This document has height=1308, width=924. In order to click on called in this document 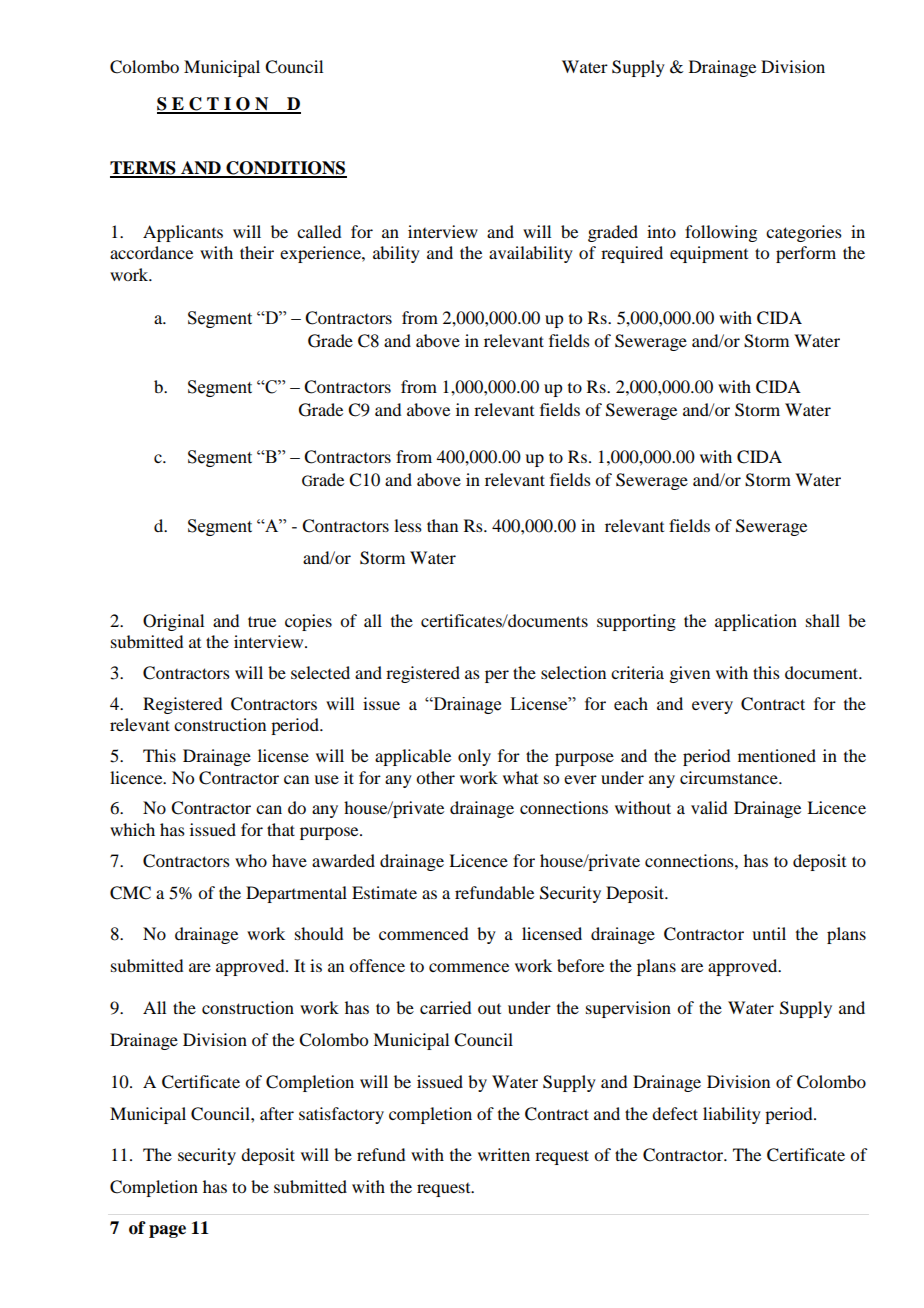, I will do `click(319, 231)`.
